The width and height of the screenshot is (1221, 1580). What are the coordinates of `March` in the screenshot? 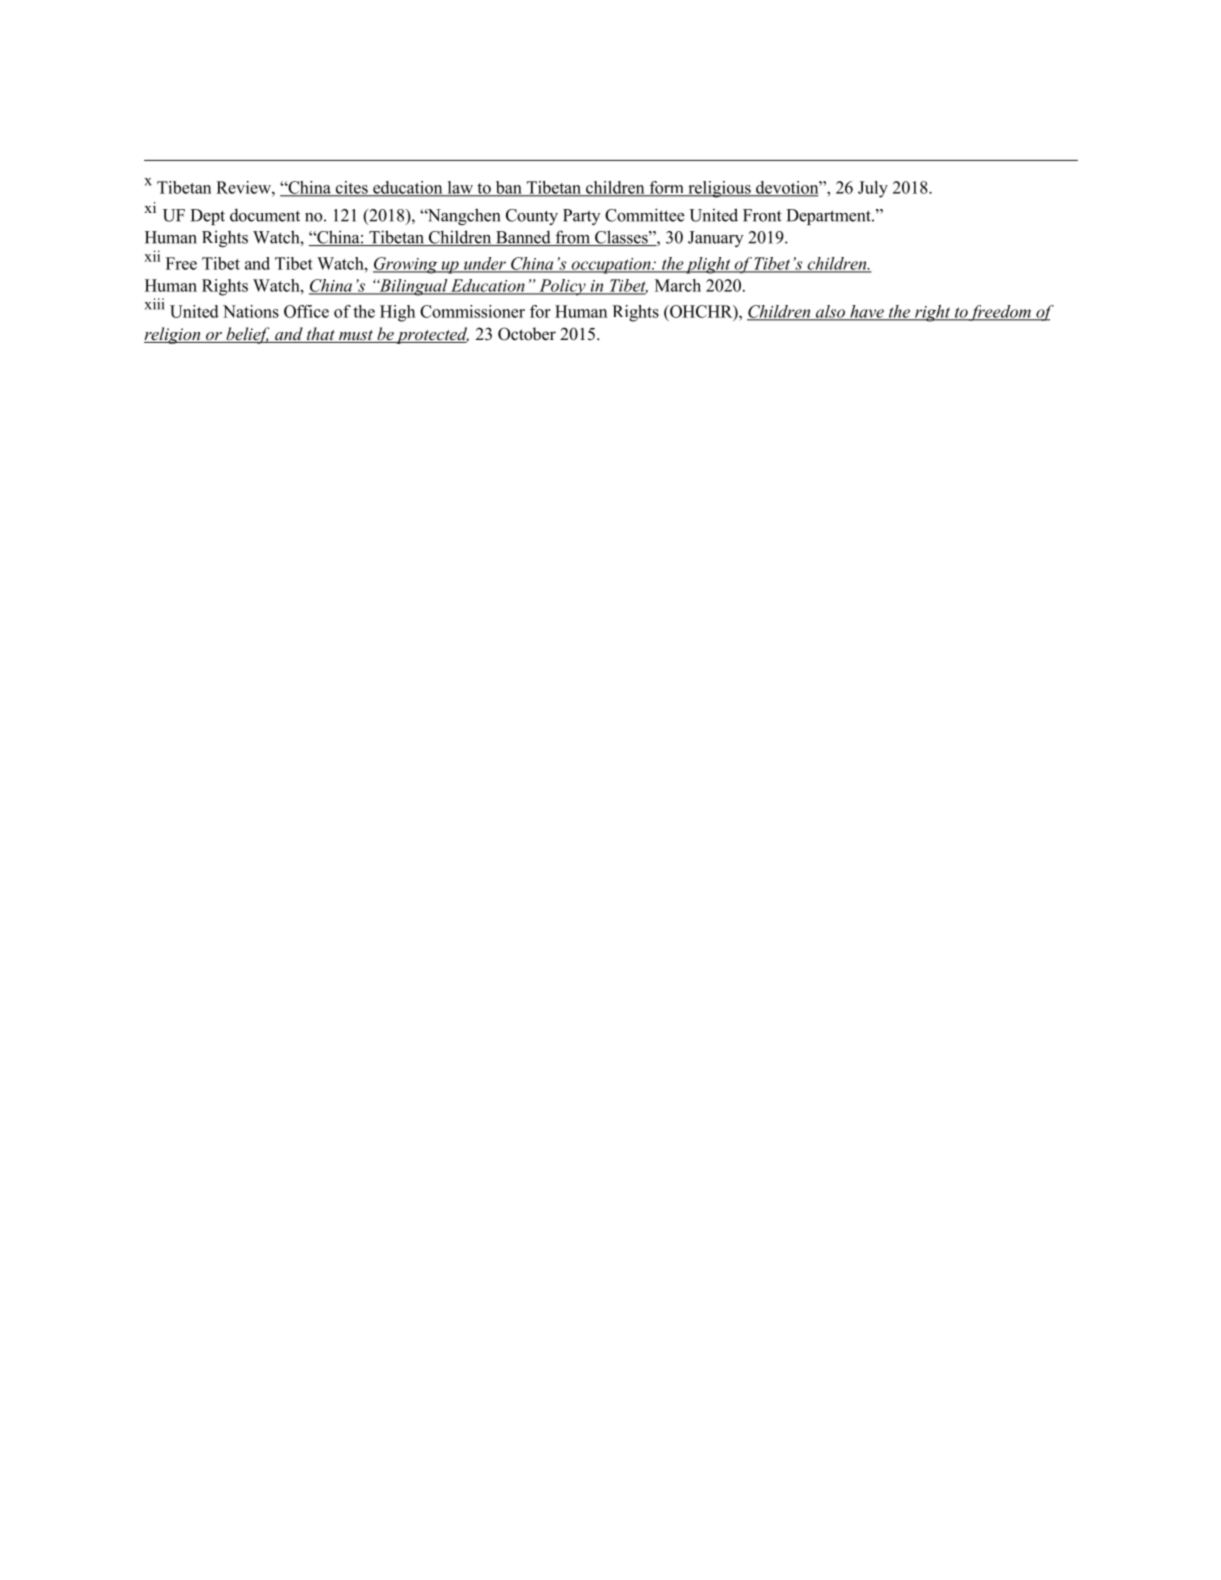 It's located at (678, 285).
